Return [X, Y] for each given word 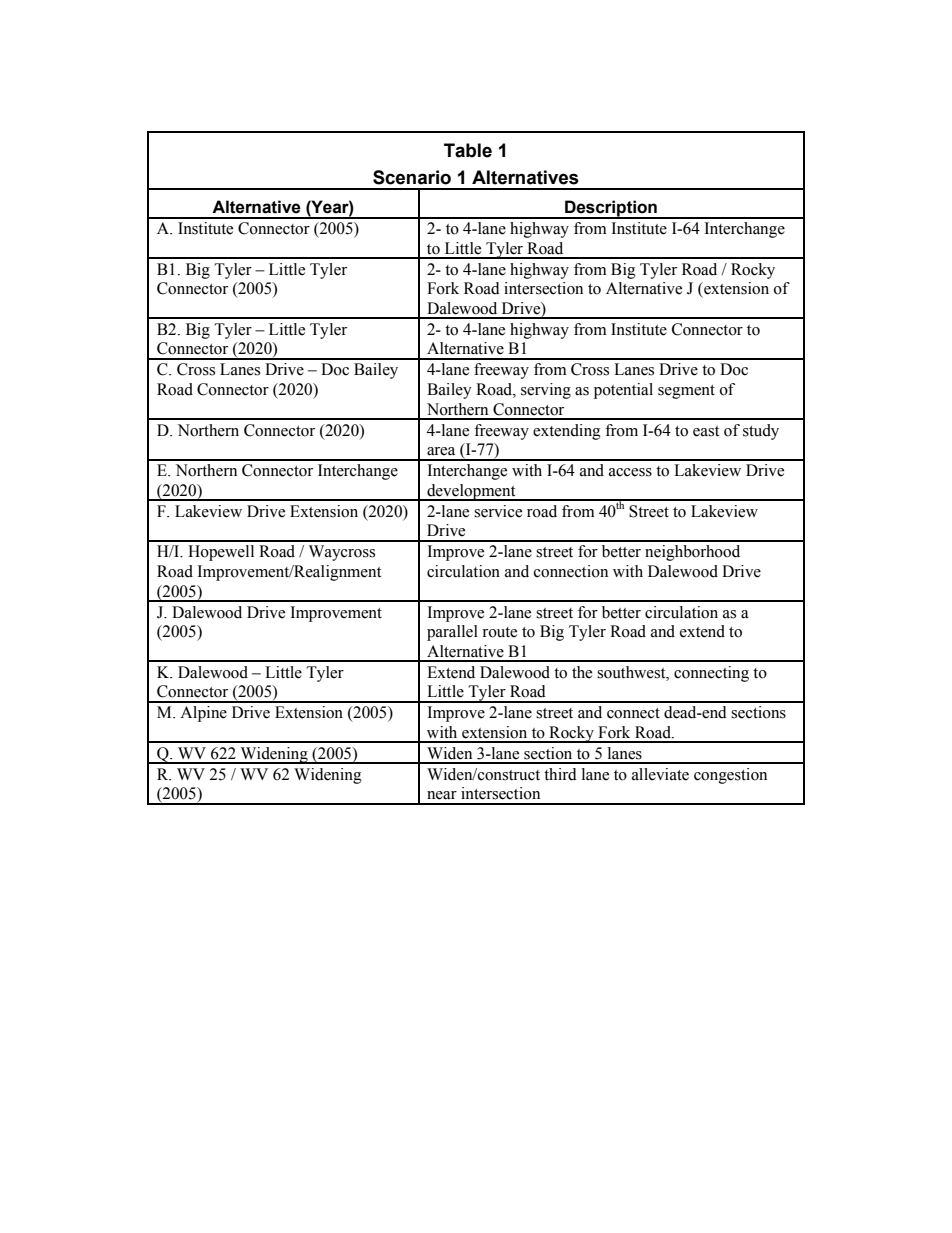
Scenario [412, 177]
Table [468, 150]
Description [611, 209]
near [442, 795]
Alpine [203, 714]
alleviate [660, 774]
